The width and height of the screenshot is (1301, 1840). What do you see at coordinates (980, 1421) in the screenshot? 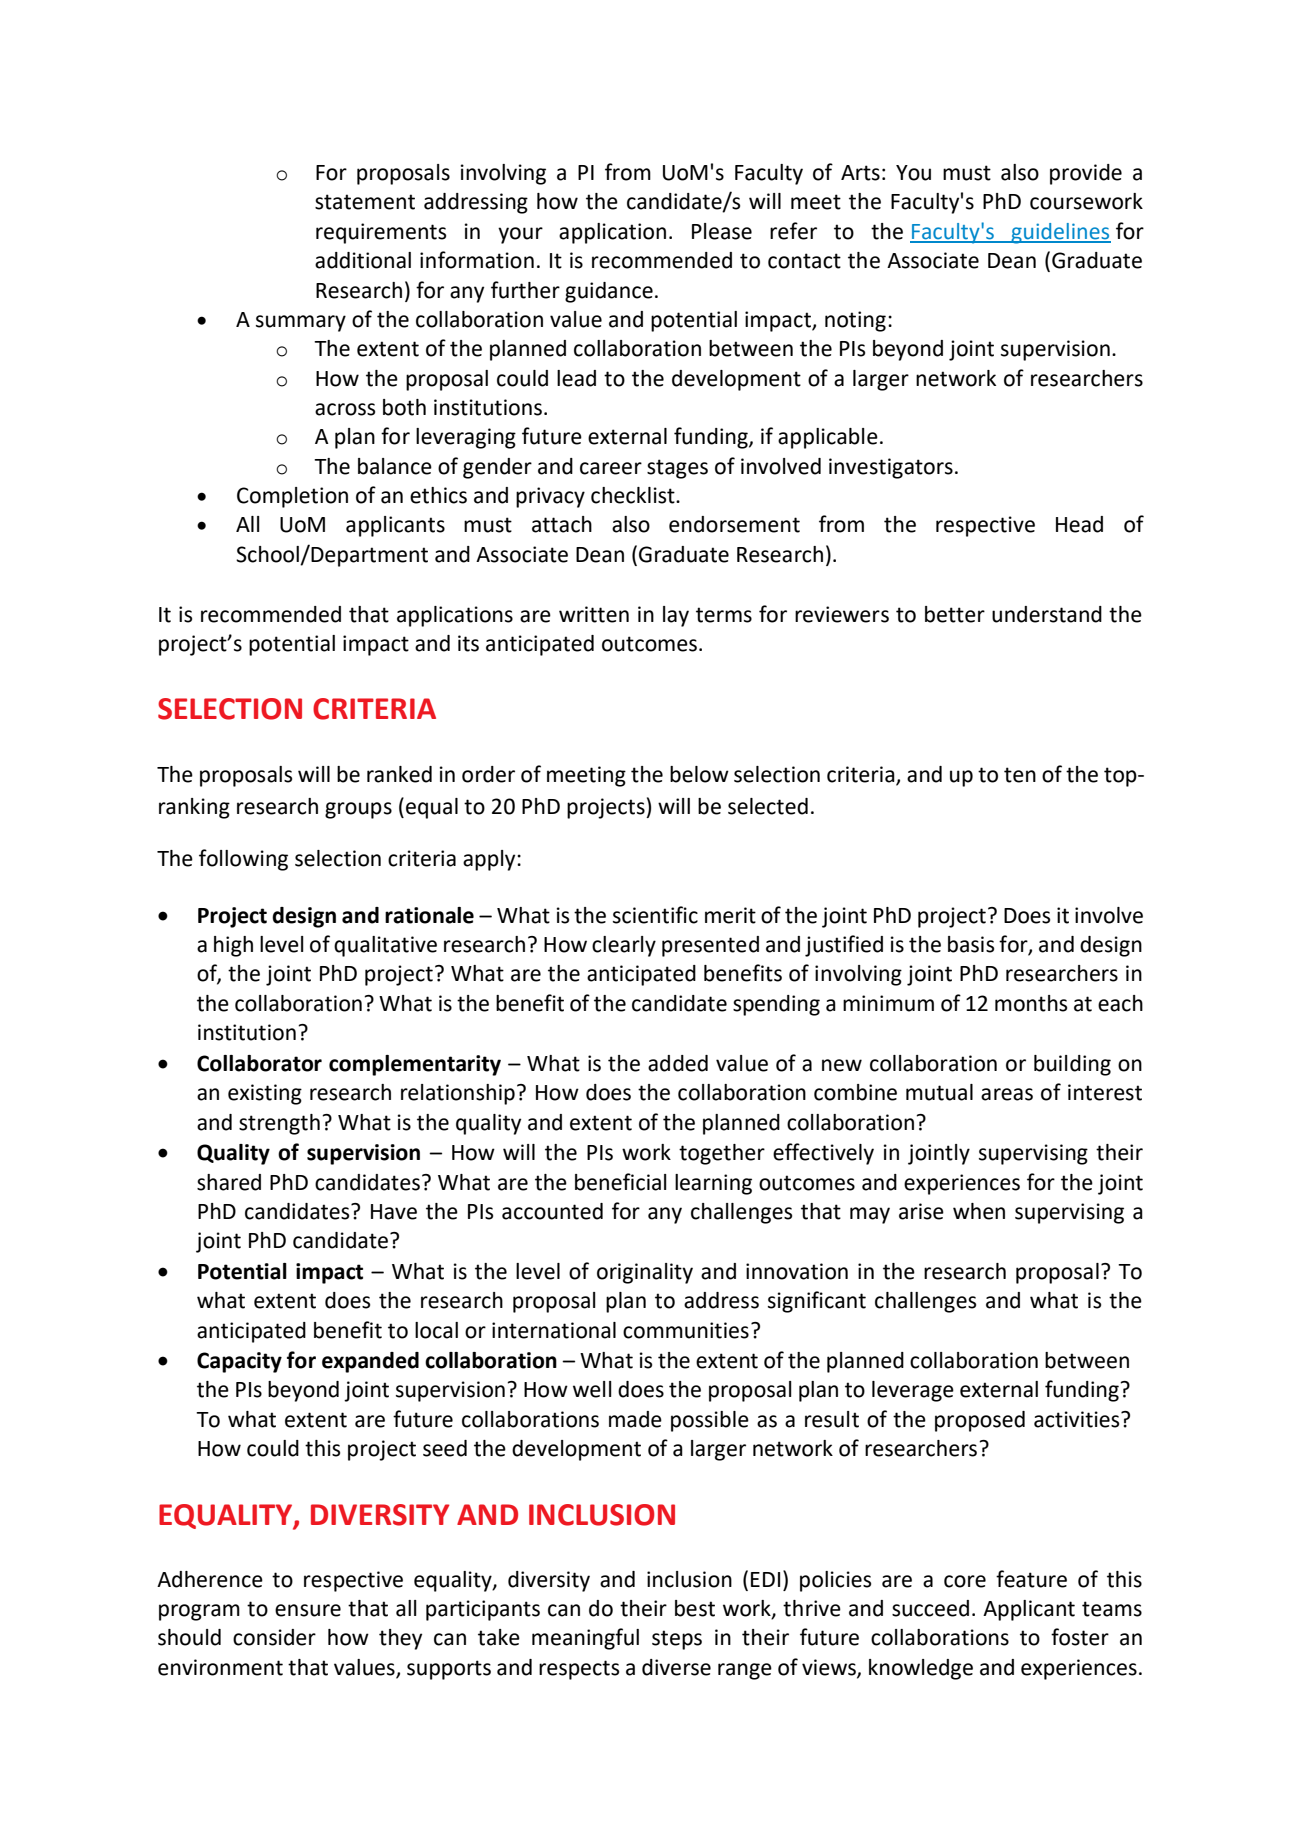
I see `proposed` at bounding box center [980, 1421].
